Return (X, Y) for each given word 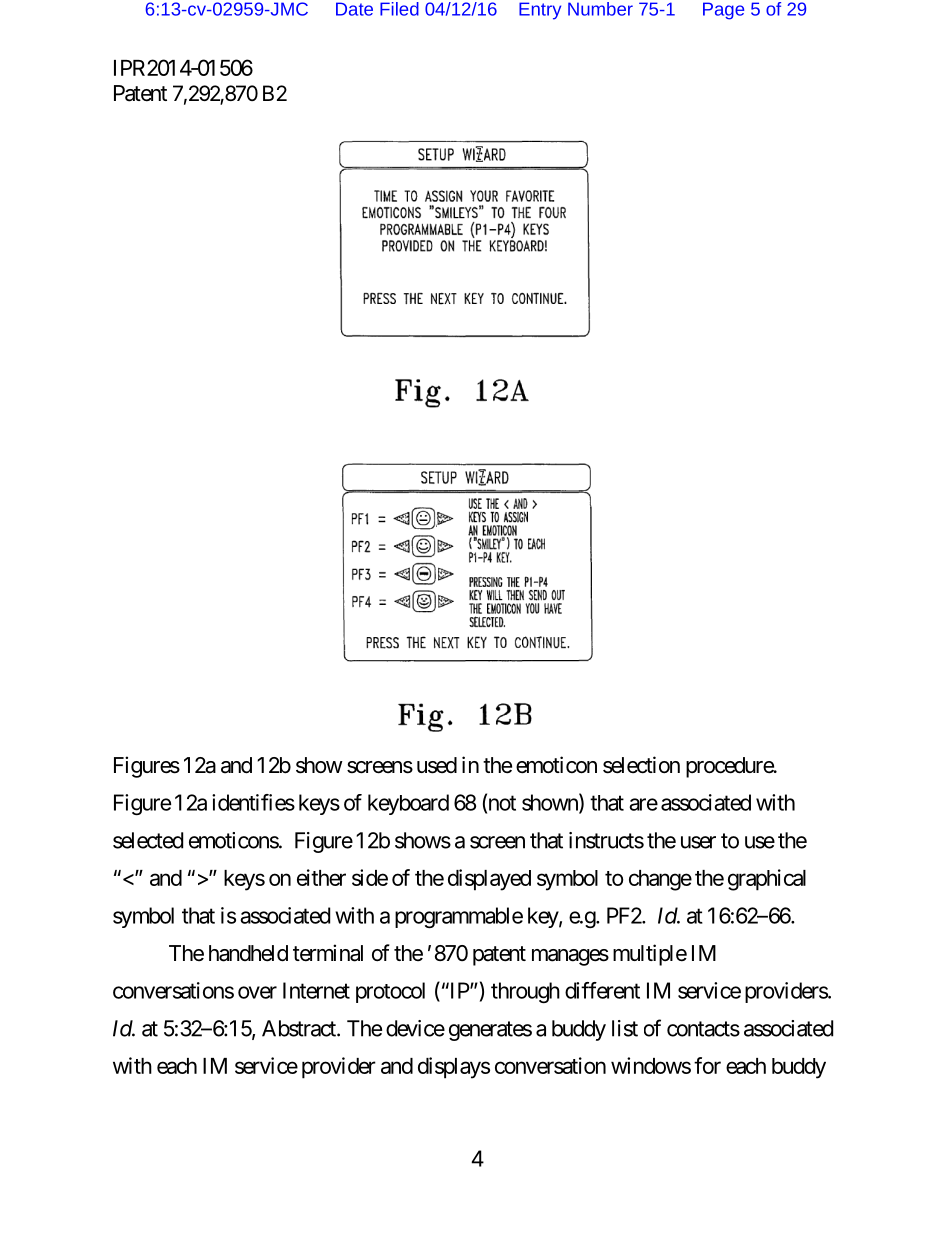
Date (354, 9)
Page (723, 11)
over (257, 992)
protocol (390, 992)
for (707, 1065)
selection (641, 765)
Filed (399, 9)
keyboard (408, 804)
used (437, 765)
